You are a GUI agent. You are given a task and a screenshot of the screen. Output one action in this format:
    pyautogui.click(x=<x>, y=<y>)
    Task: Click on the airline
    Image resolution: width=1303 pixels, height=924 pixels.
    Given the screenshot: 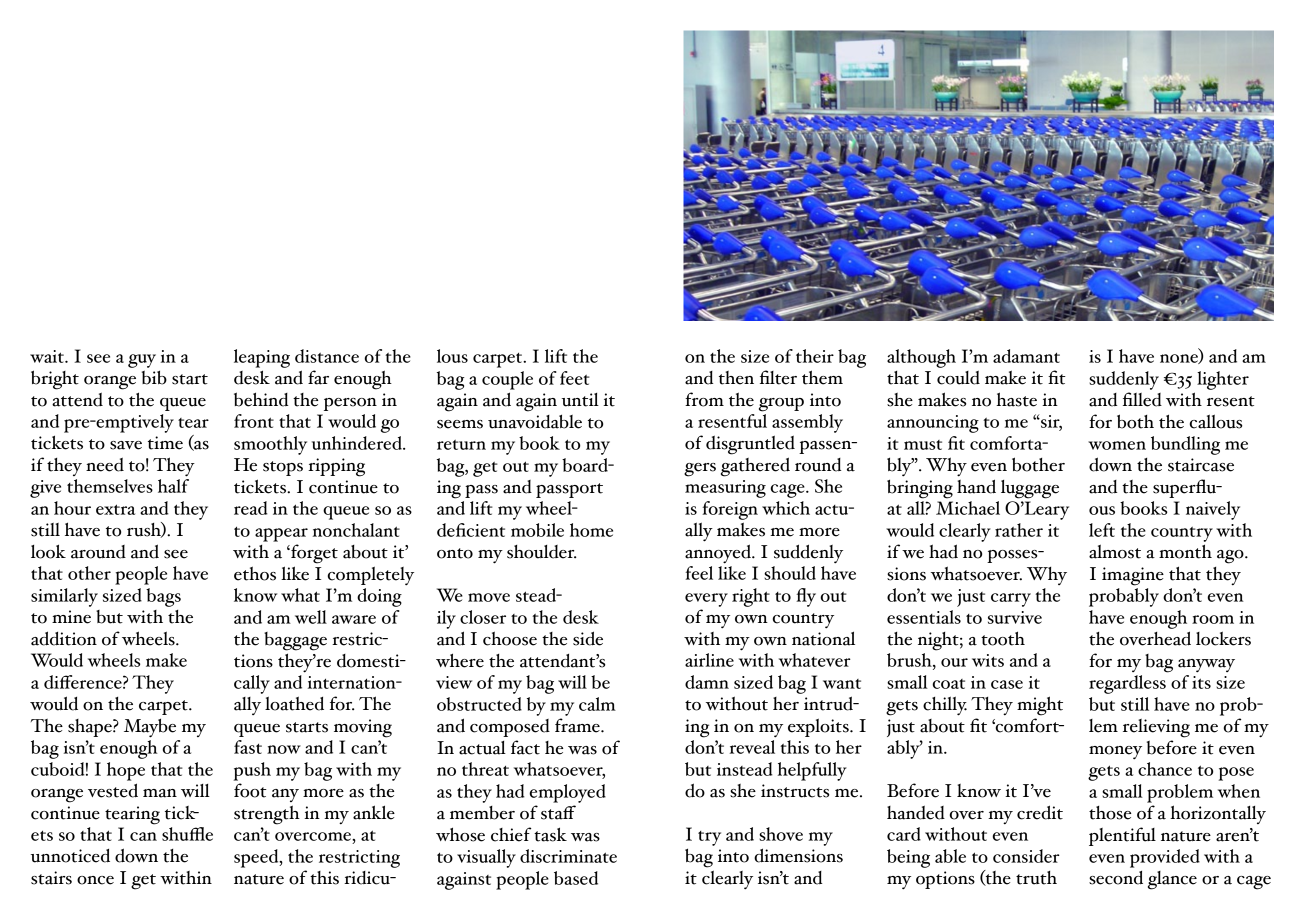 What is the action you would take?
    pyautogui.click(x=709, y=660)
